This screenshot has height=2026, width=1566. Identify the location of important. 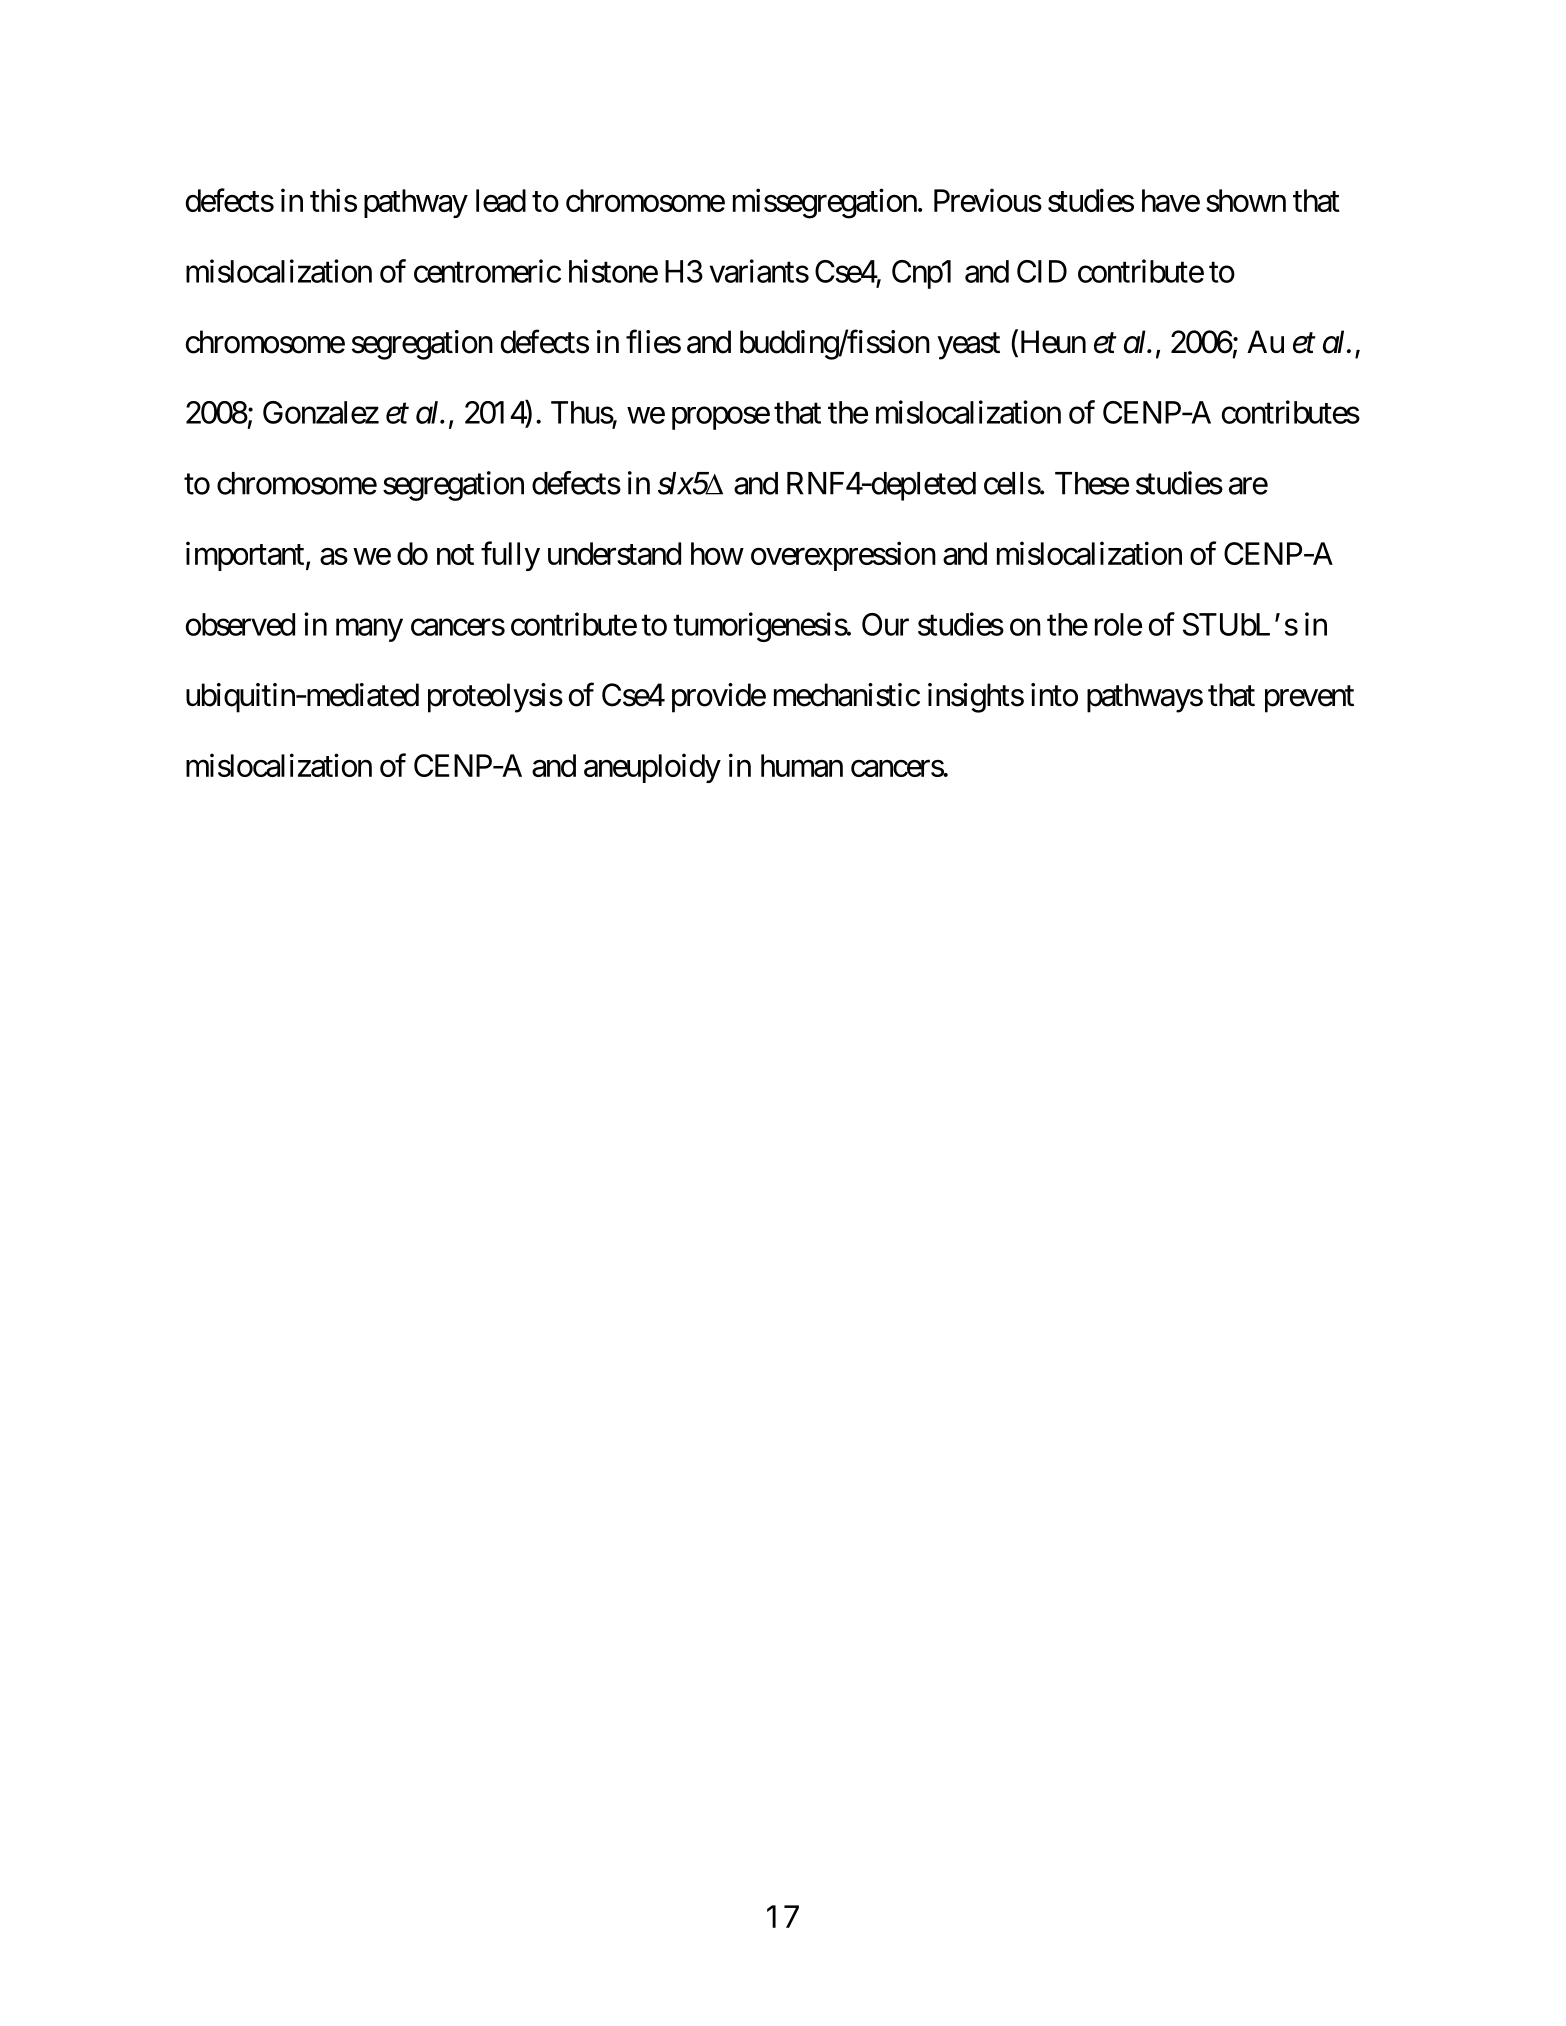
(245, 556).
